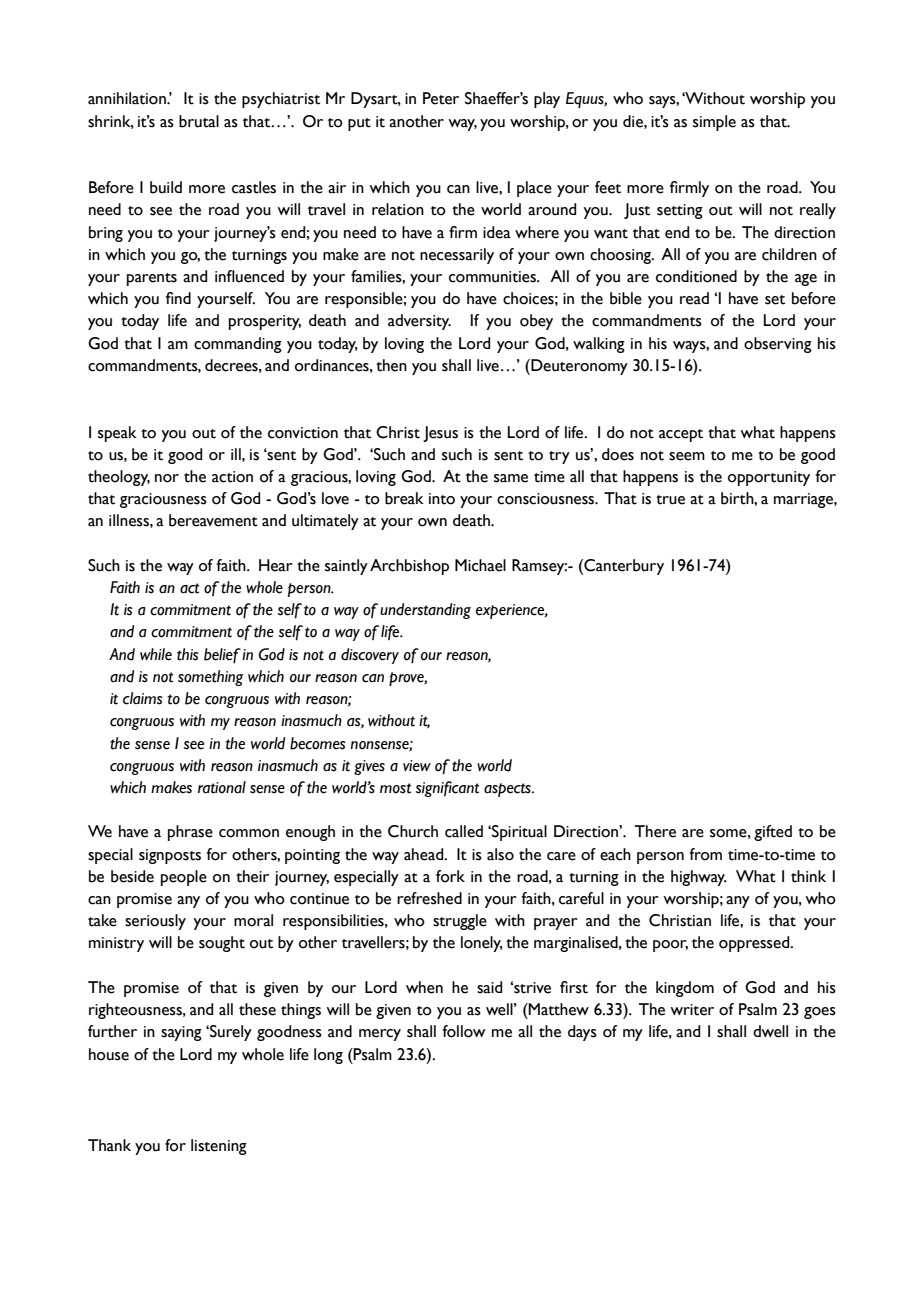  What do you see at coordinates (463, 1031) in the screenshot?
I see `follow` at bounding box center [463, 1031].
